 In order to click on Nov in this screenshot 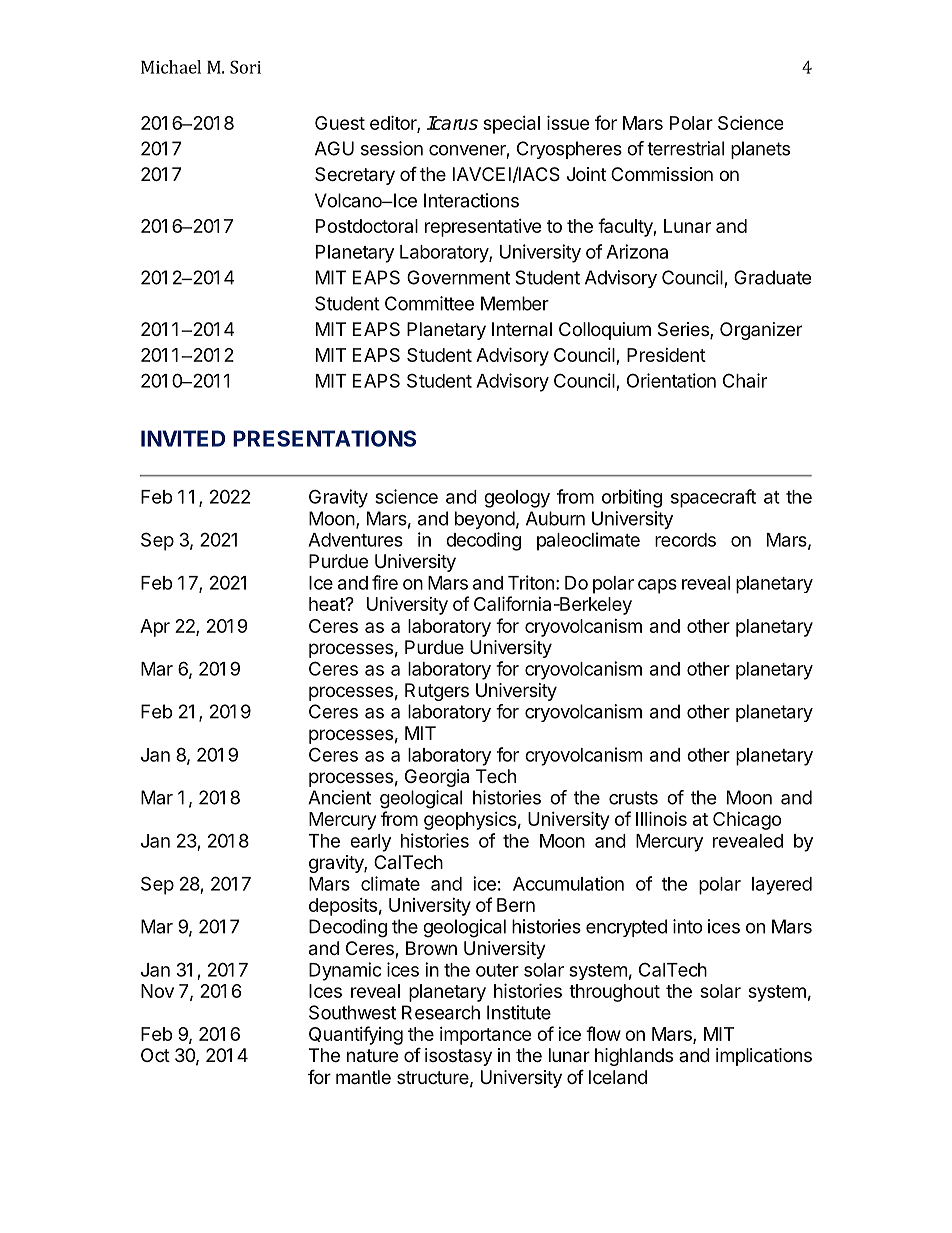, I will do `click(157, 991)`.
